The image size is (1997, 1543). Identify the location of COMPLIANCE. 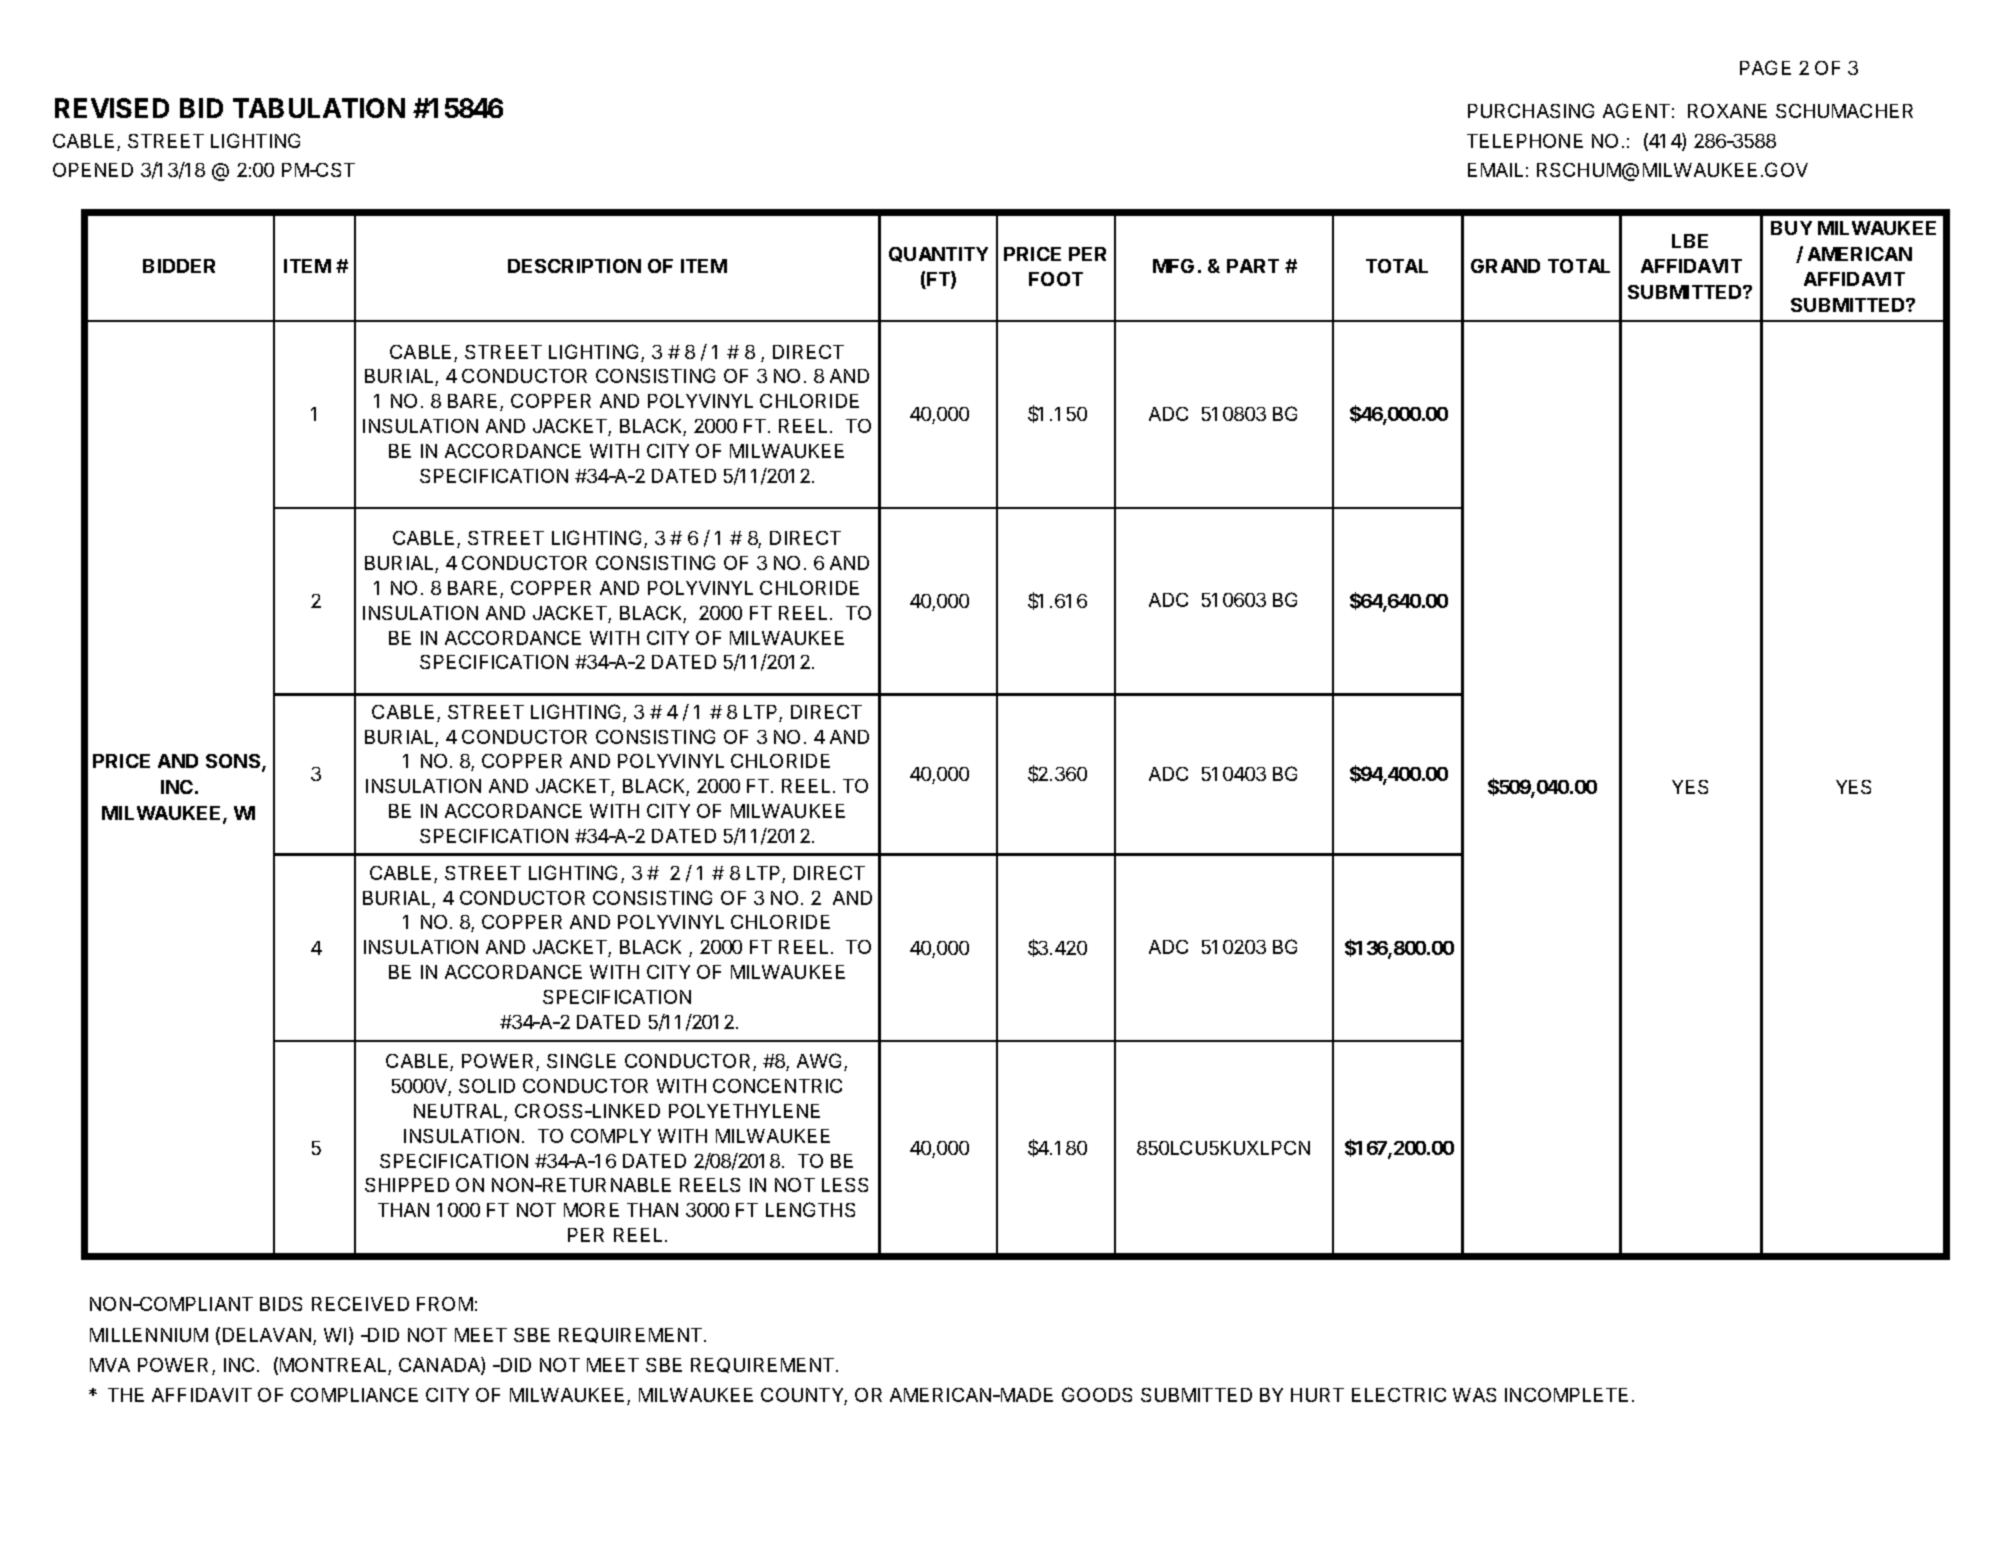
(354, 1395).
